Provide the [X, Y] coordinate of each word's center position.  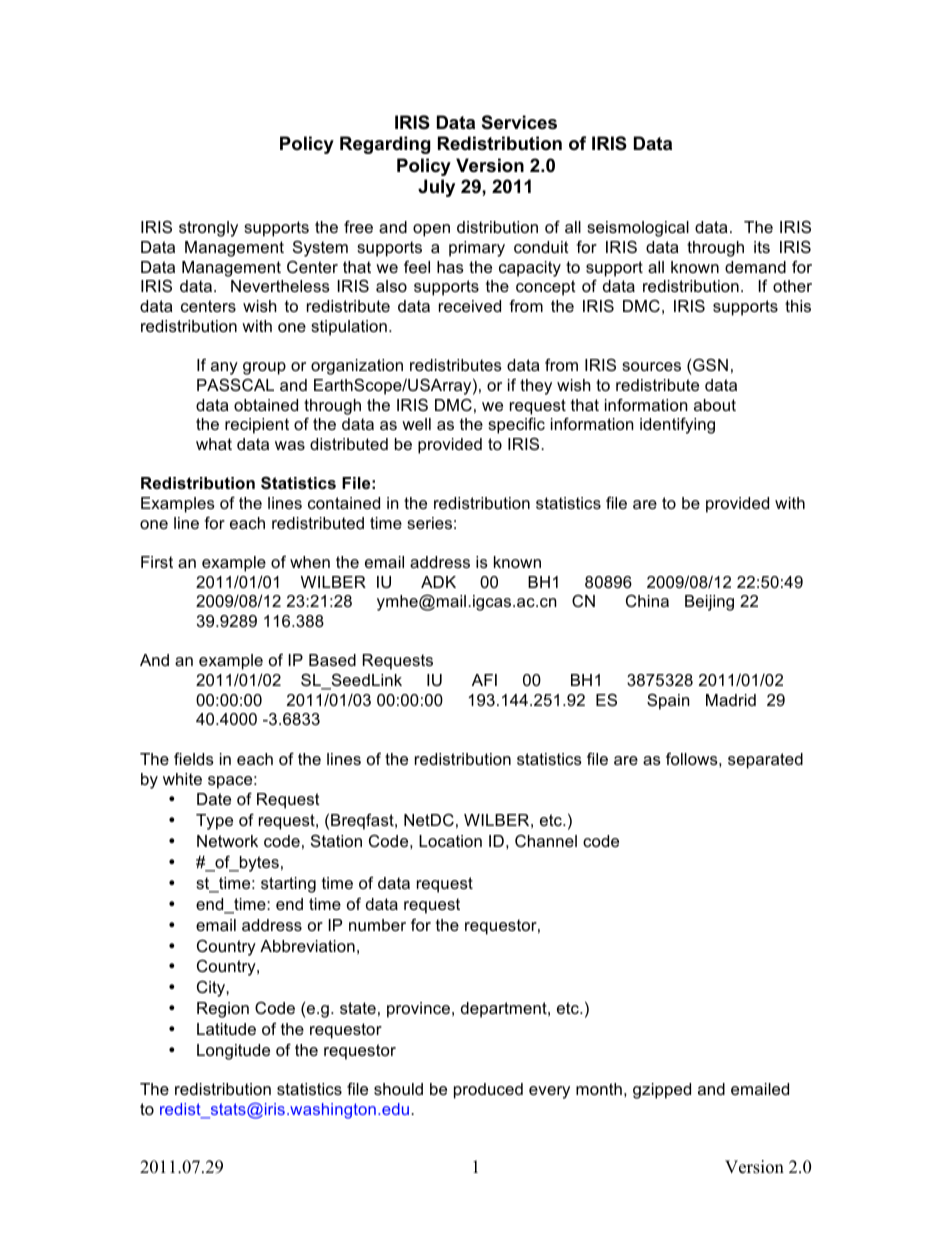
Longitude [233, 1052]
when [310, 562]
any [224, 368]
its [762, 247]
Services [519, 122]
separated [765, 761]
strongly [208, 229]
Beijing [709, 603]
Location [450, 841]
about [715, 405]
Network [227, 841]
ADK [438, 582]
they [536, 387]
